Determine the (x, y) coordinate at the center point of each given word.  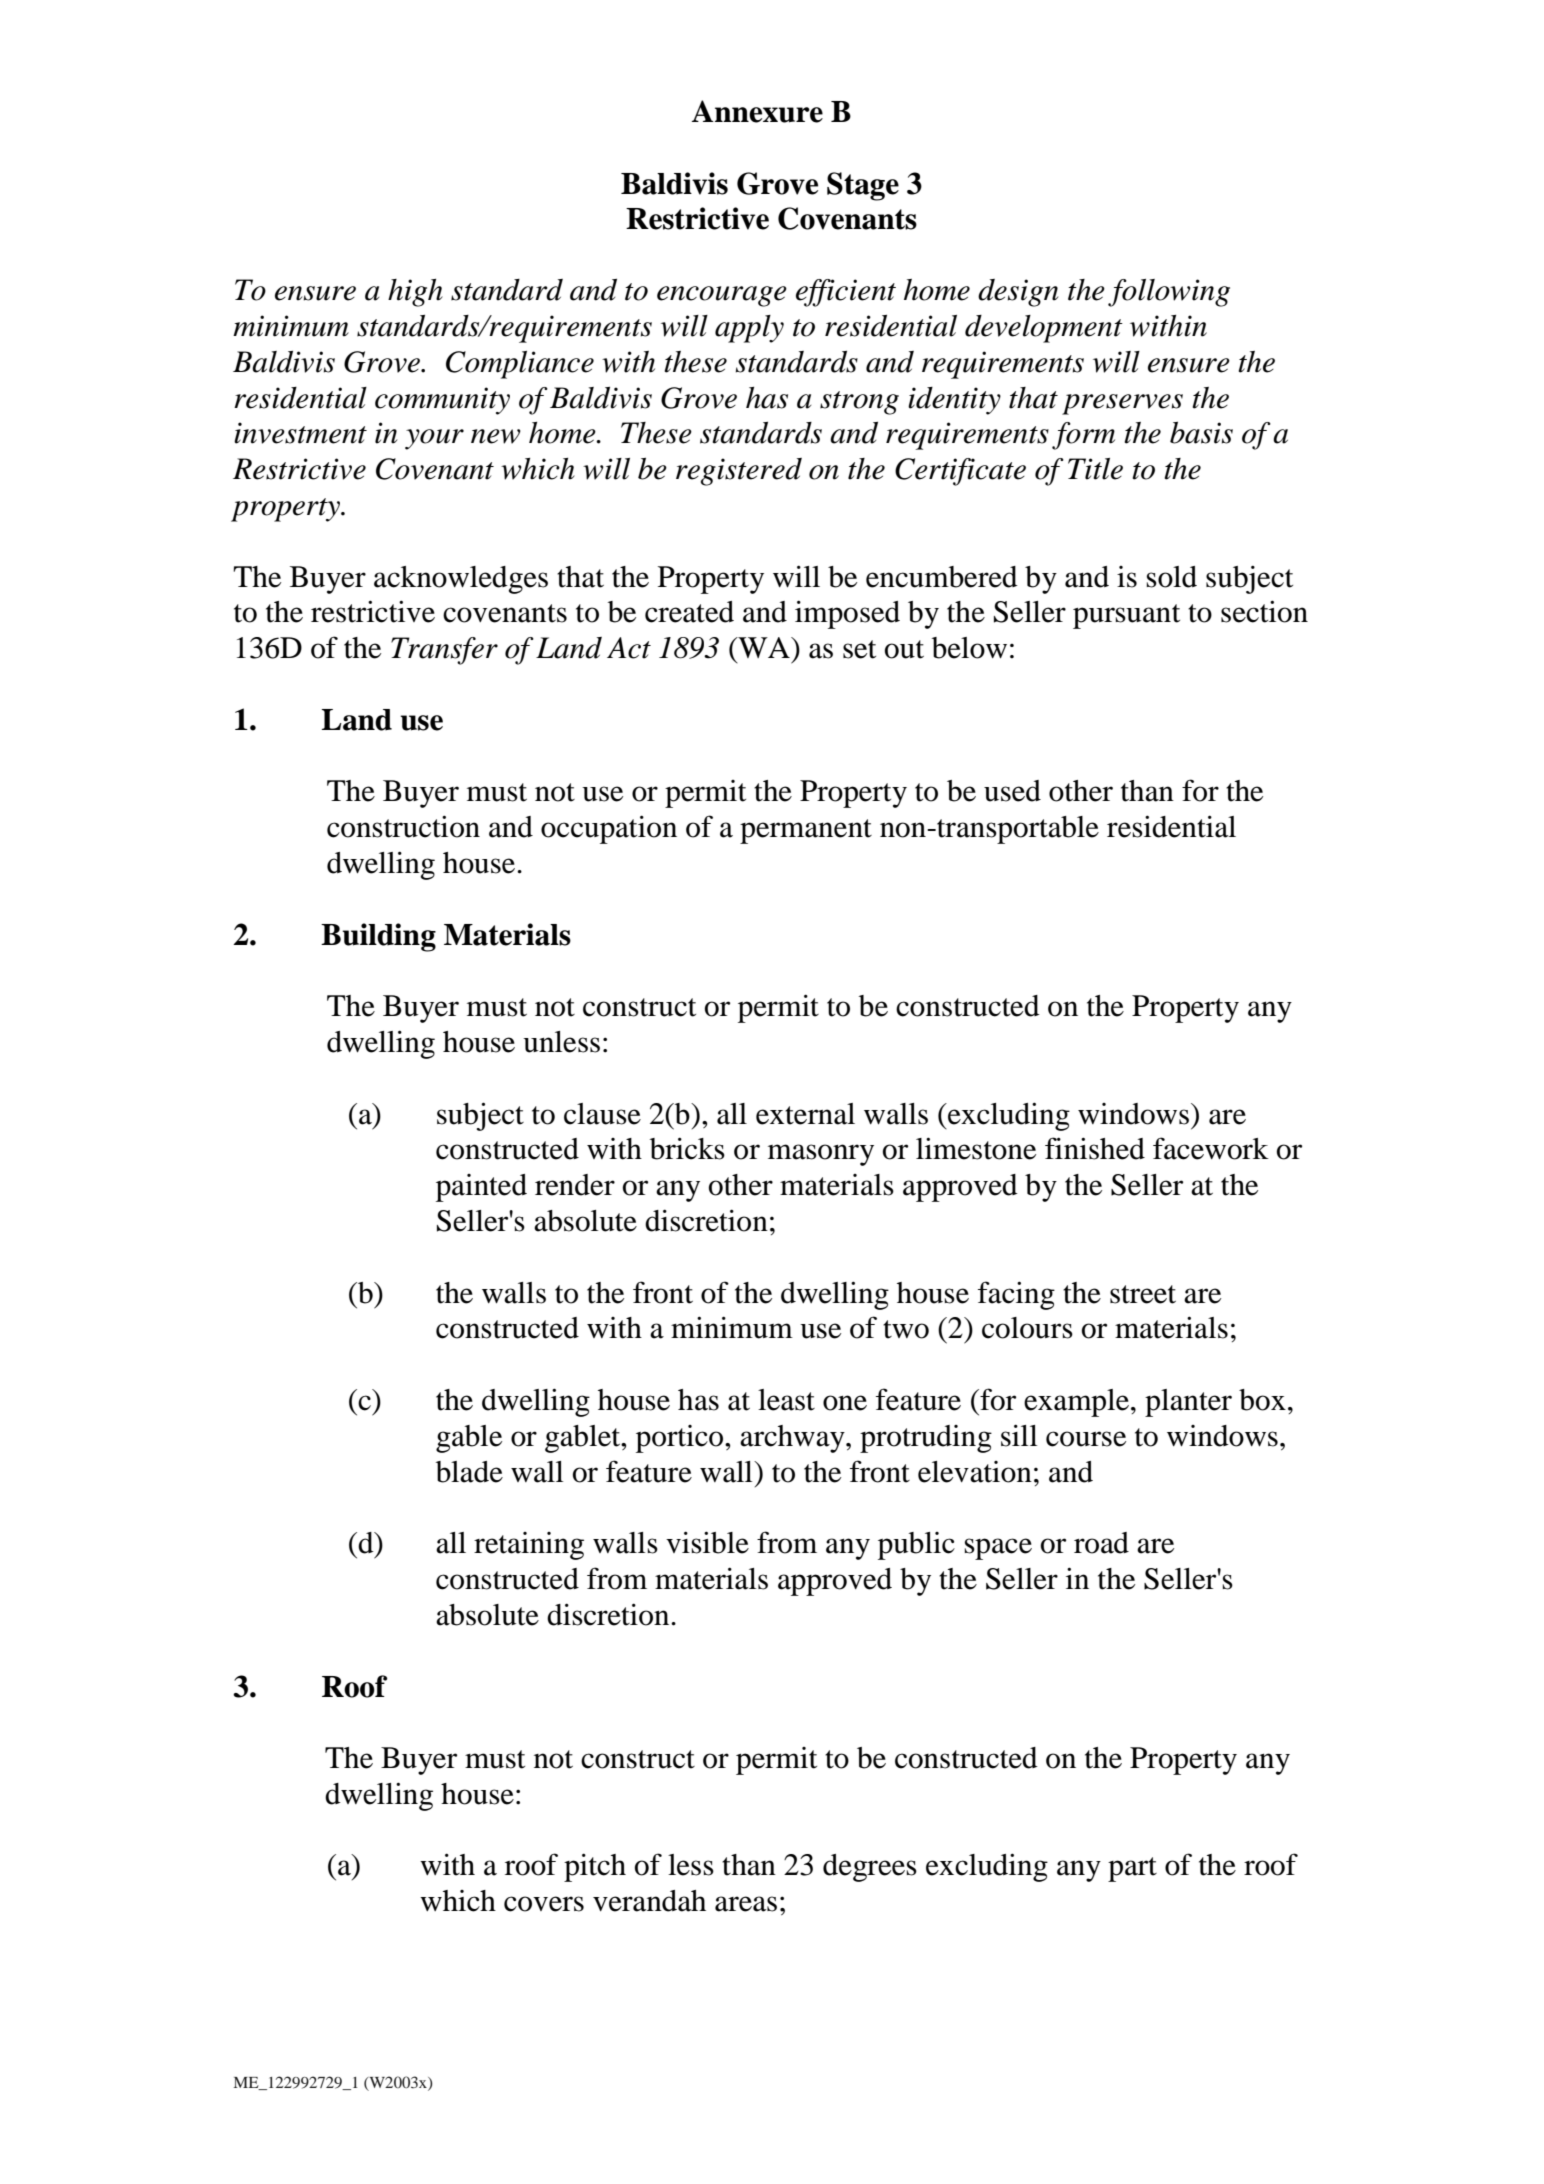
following (1169, 293)
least (786, 1400)
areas (746, 1904)
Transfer (444, 651)
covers (544, 1904)
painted (481, 1188)
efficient (846, 293)
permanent (806, 831)
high (415, 293)
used (1012, 791)
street (1143, 1294)
